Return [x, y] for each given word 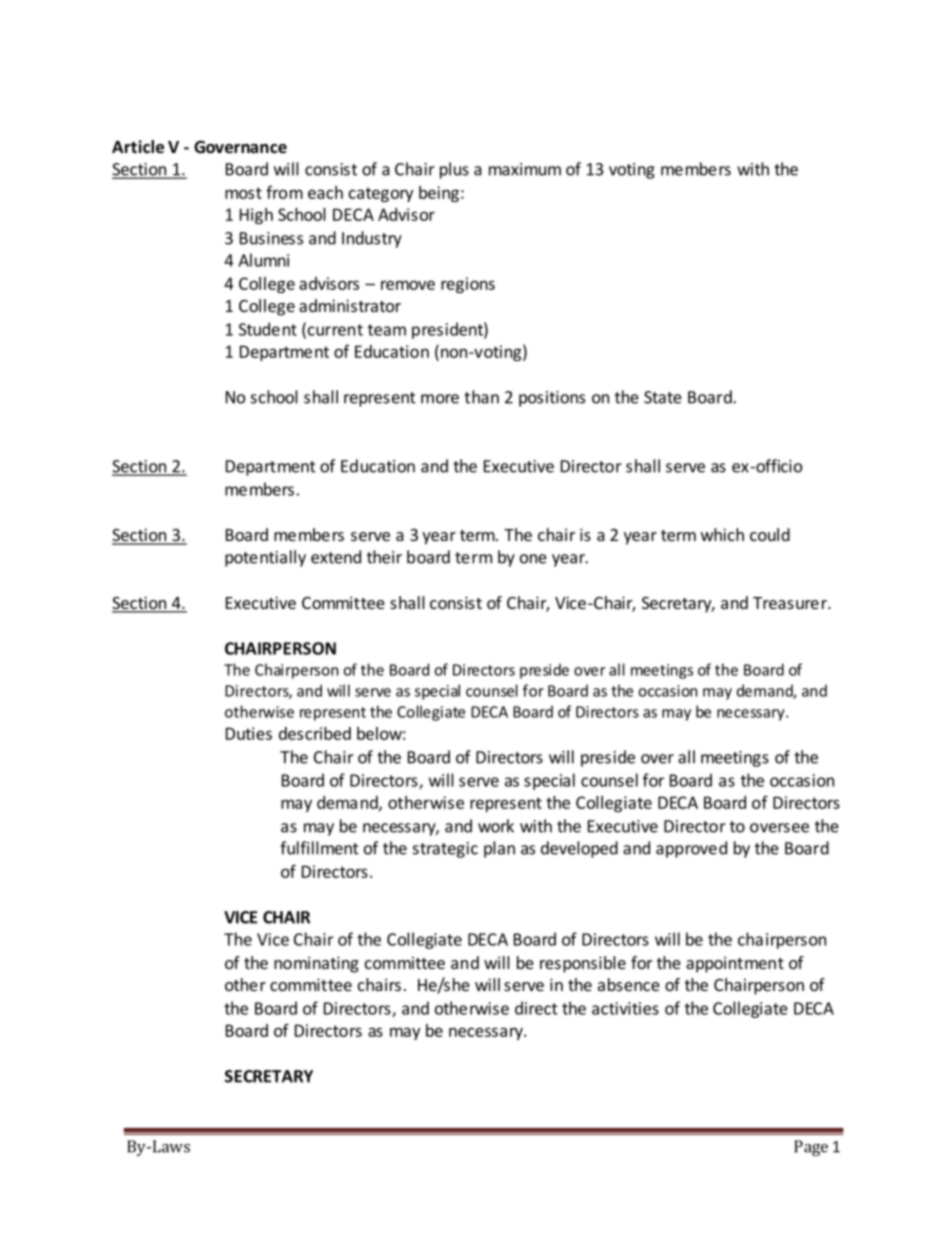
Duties [249, 733]
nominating [316, 964]
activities [625, 1008]
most [243, 193]
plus [454, 170]
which [722, 534]
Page [811, 1148]
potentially [265, 558]
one [533, 559]
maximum [525, 169]
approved [691, 849]
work [496, 826]
